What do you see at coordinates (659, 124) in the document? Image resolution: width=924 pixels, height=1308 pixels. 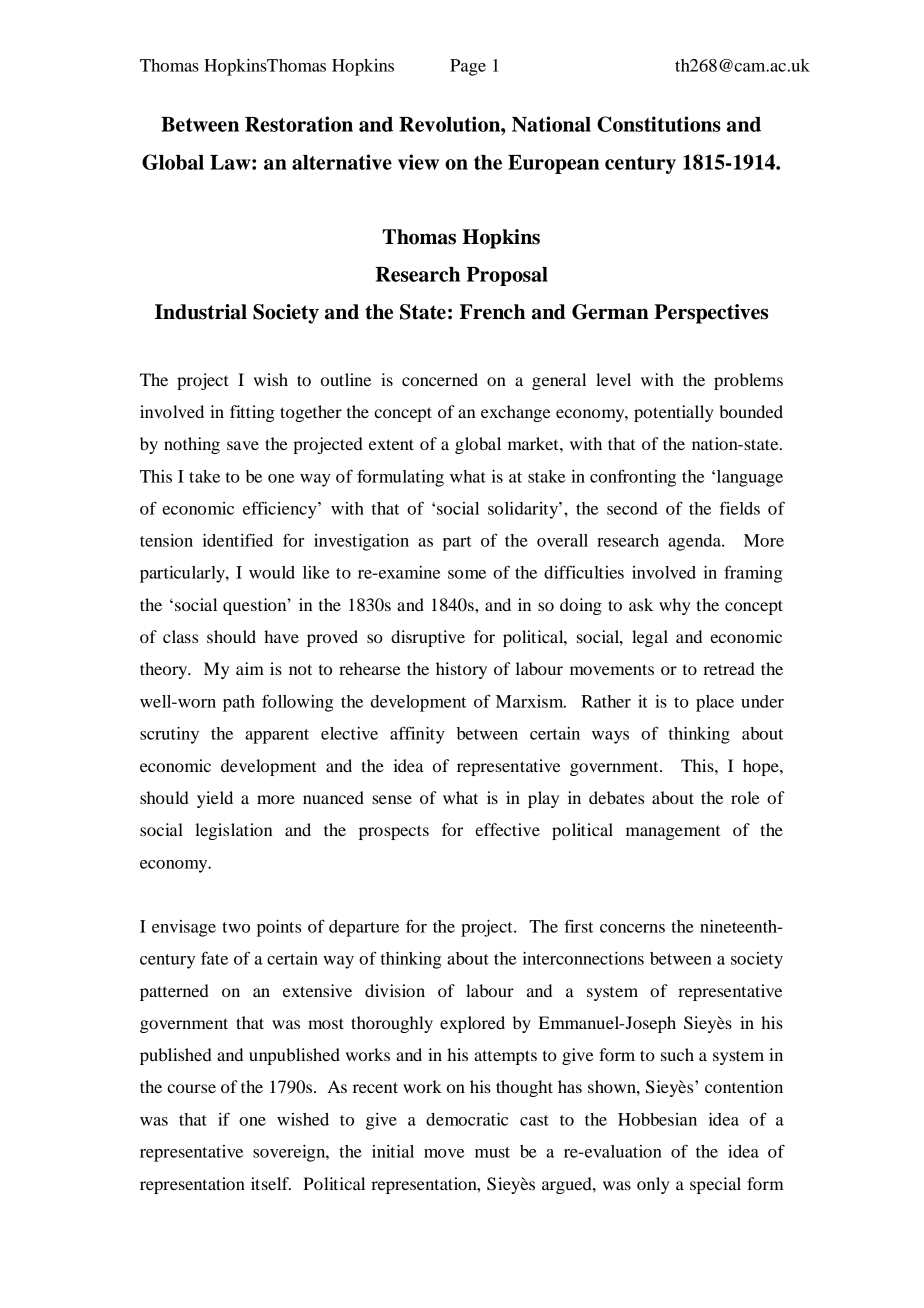 I see `Constitutions` at bounding box center [659, 124].
